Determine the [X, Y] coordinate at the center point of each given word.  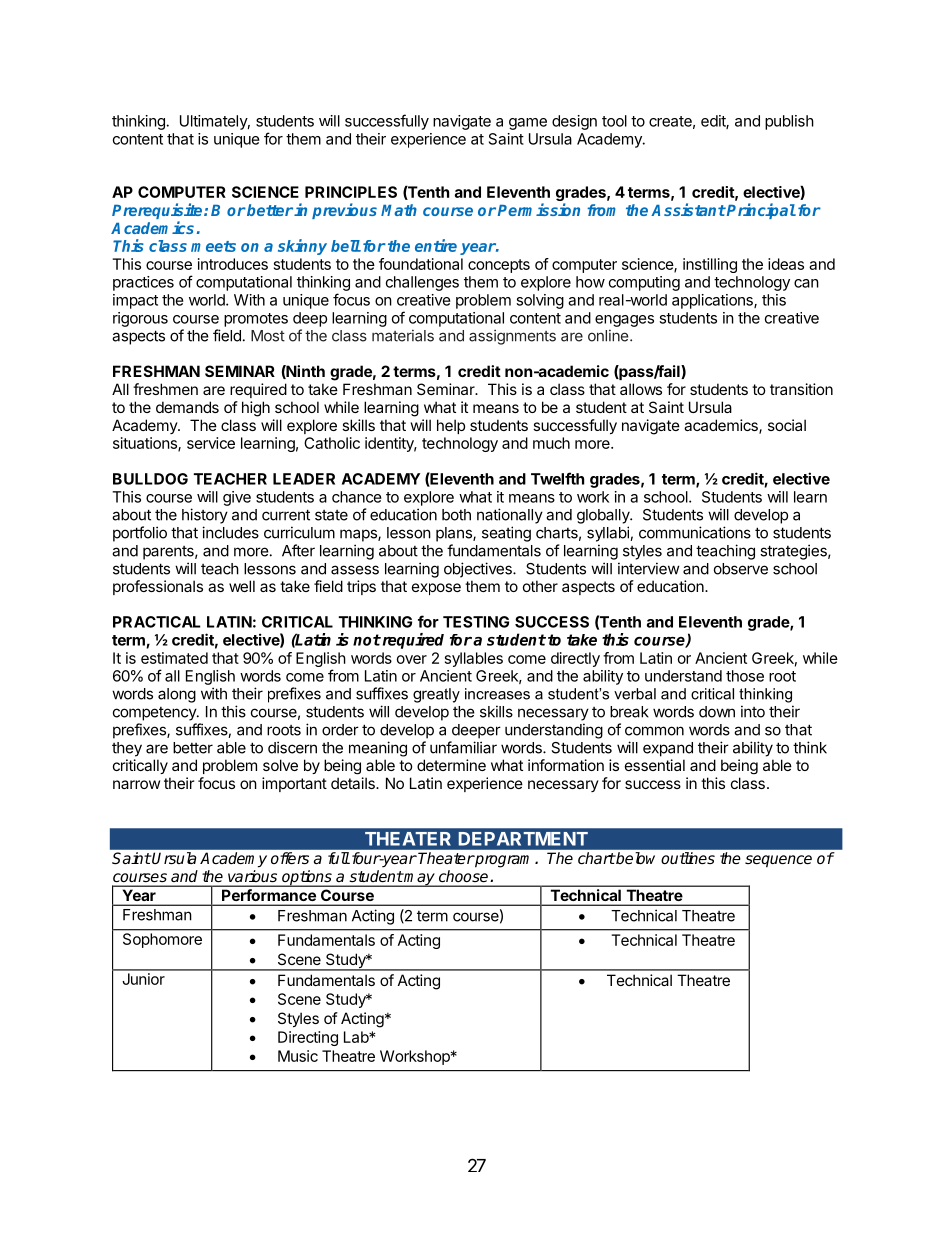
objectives [479, 570]
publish [789, 122]
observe [741, 569]
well [242, 586]
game [528, 124]
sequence [778, 861]
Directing [308, 1038]
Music [298, 1056]
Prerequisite [158, 212]
